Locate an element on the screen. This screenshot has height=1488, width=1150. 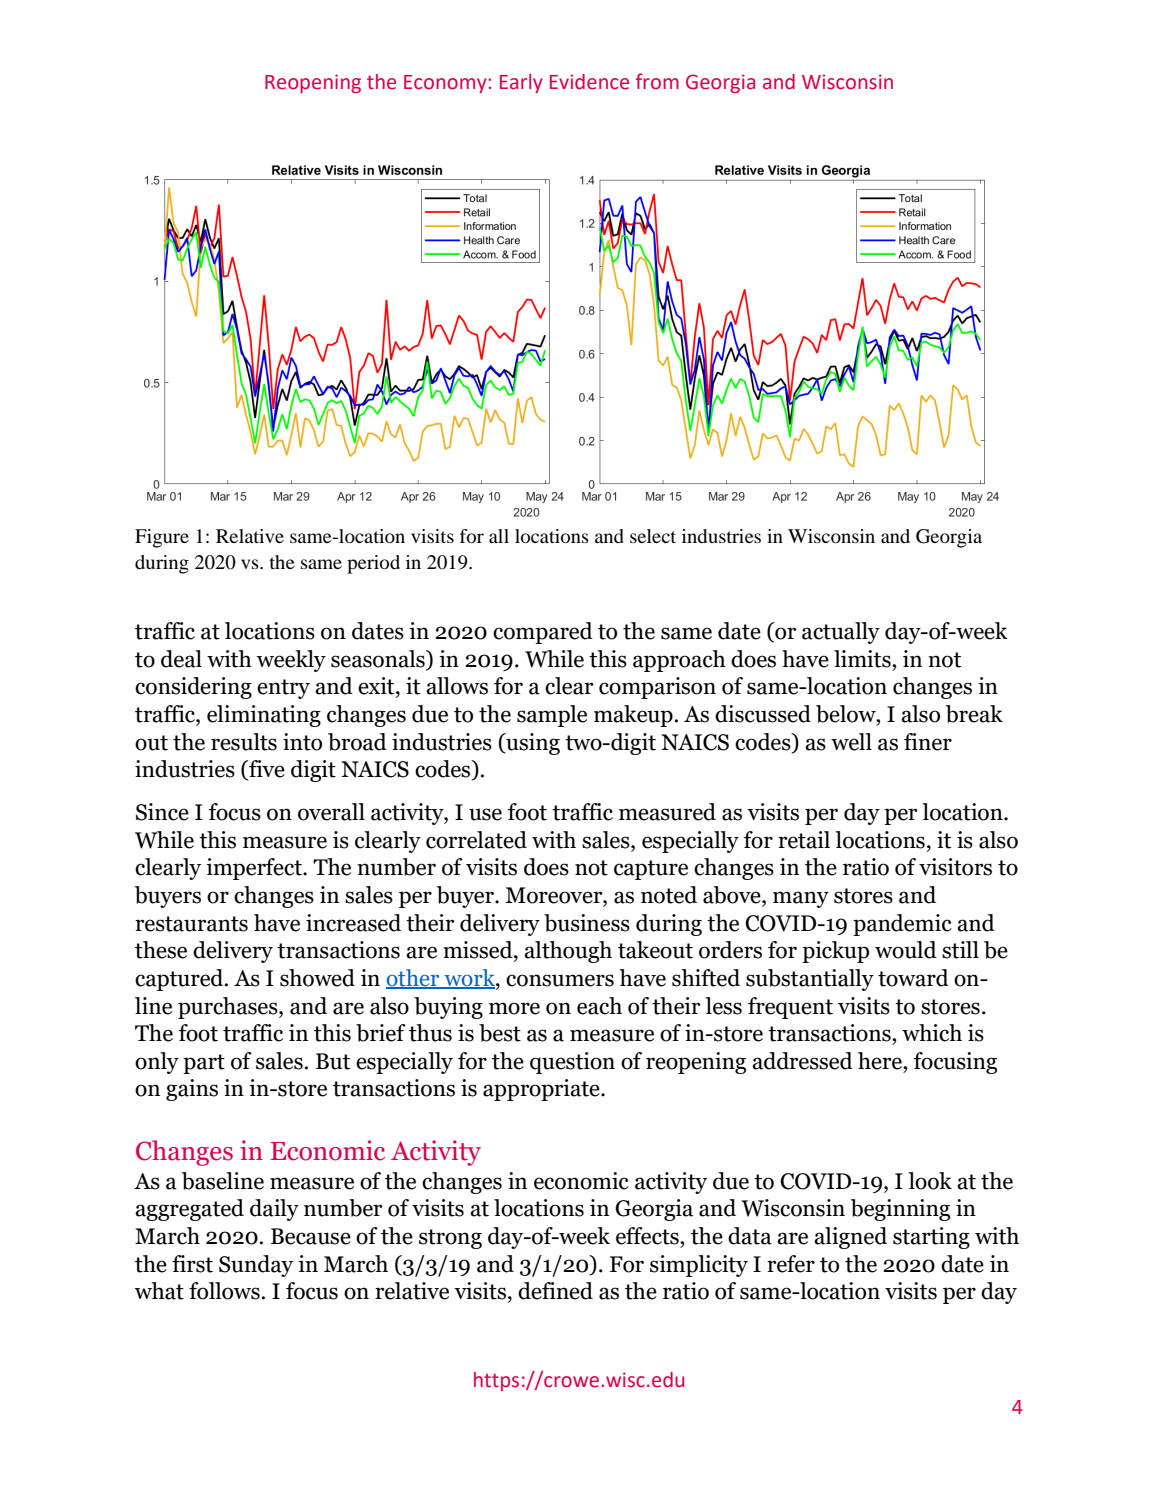
toward is located at coordinates (913, 978).
